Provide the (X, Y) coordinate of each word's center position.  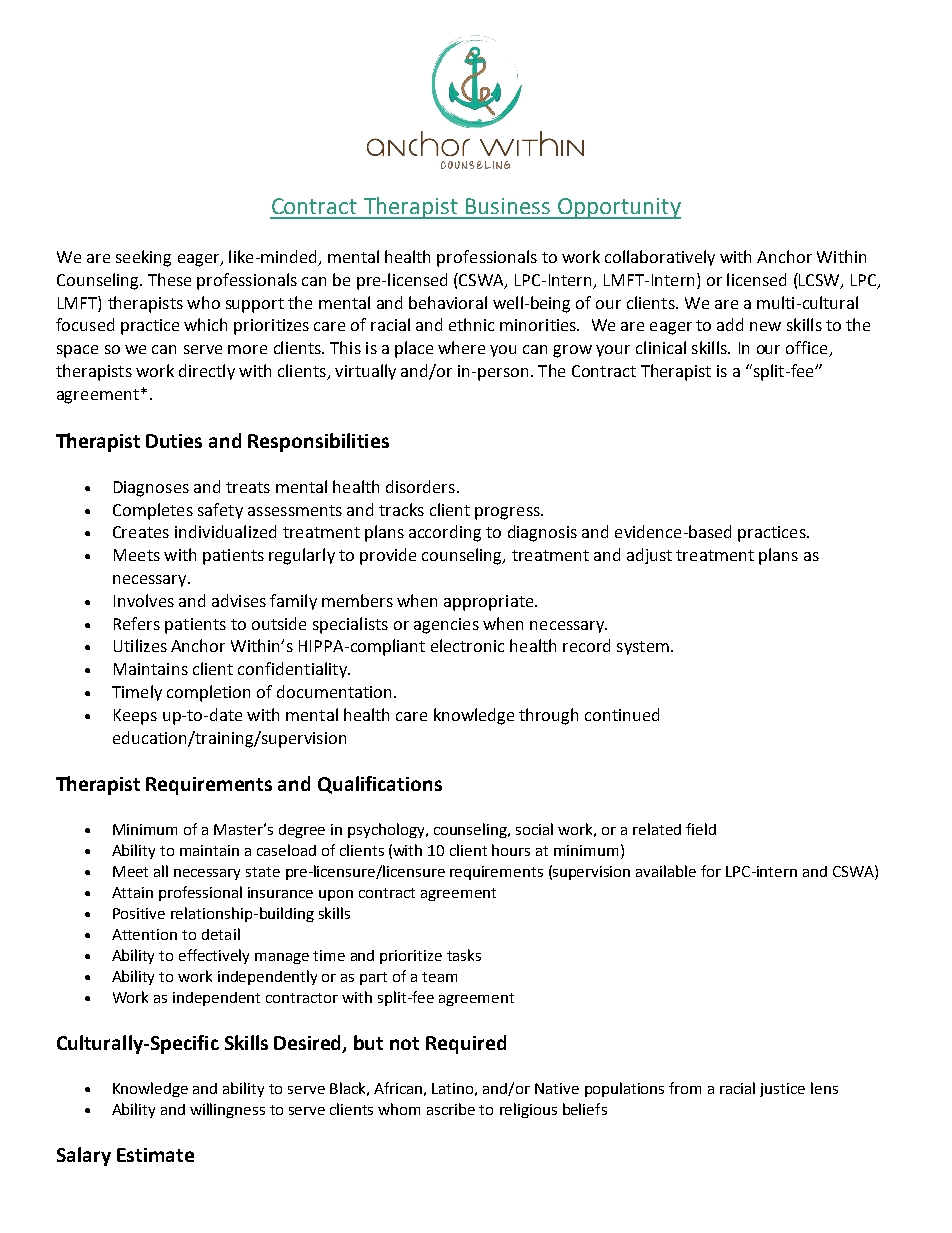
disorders (420, 486)
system (643, 648)
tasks (464, 955)
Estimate (155, 1155)
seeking (143, 258)
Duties (174, 441)
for (711, 871)
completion (208, 693)
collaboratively (660, 258)
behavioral (448, 302)
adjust (649, 556)
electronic (467, 645)
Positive (139, 913)
